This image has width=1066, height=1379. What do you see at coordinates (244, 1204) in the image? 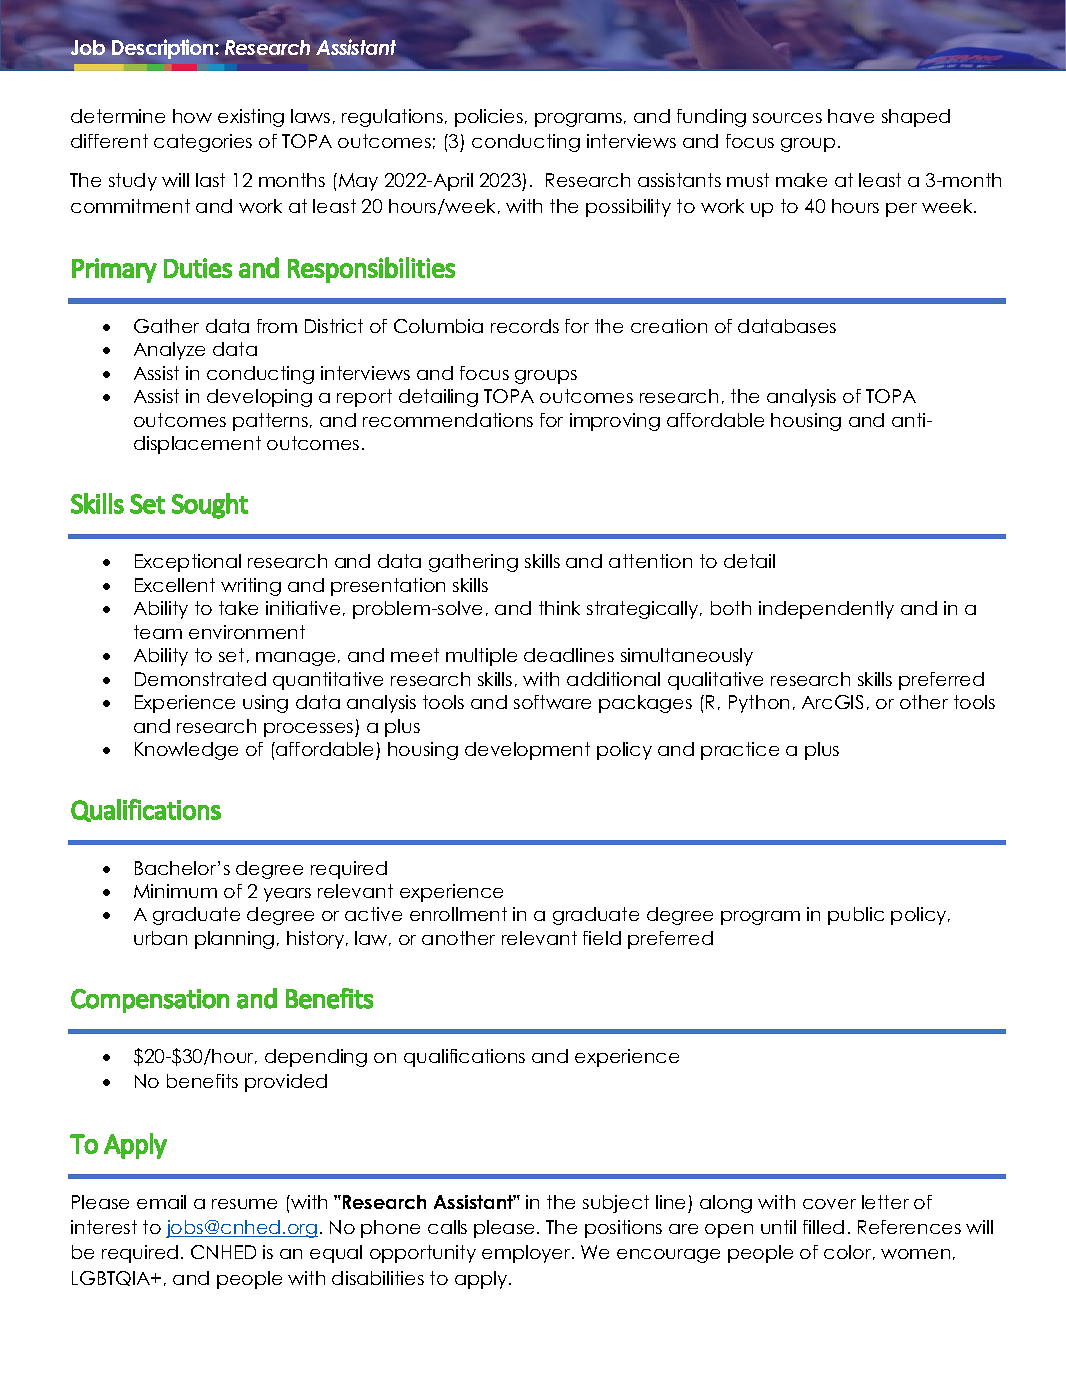
I see `resume` at bounding box center [244, 1204].
